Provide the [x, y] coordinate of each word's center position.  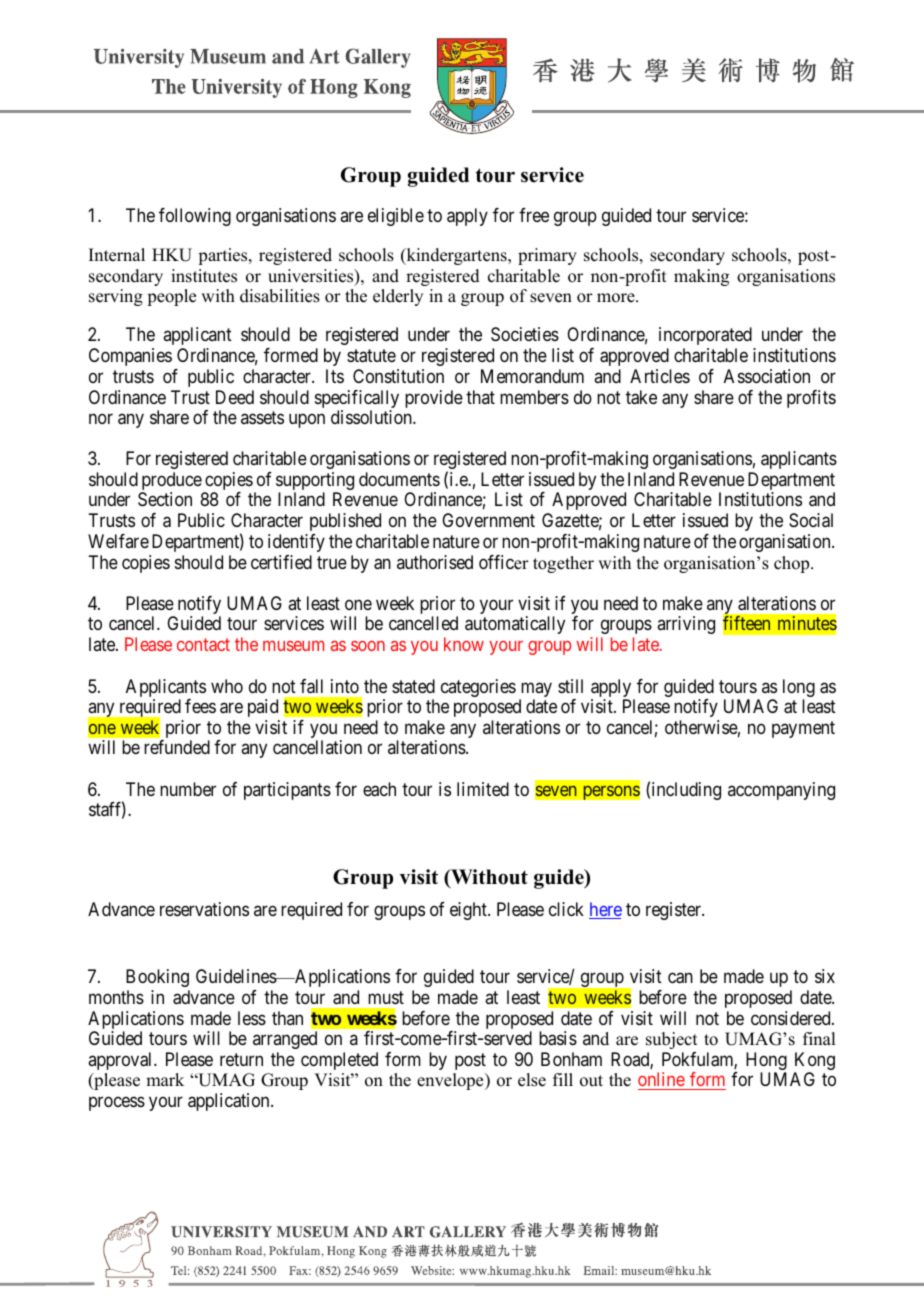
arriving [686, 625]
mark [165, 1079]
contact [203, 645]
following [195, 217]
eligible [396, 217]
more [617, 298]
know [464, 644]
